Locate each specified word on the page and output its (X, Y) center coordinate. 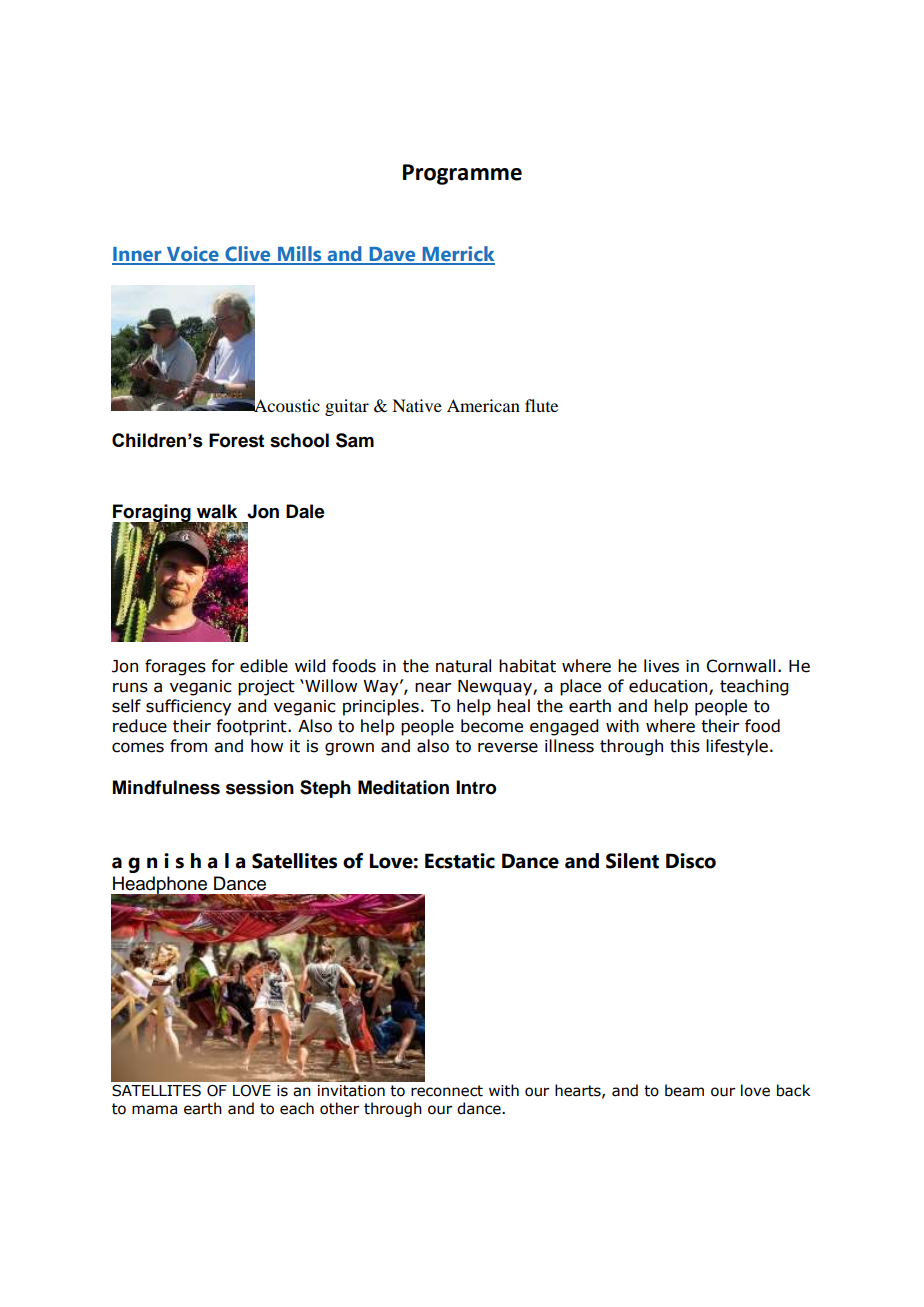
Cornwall (741, 666)
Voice (193, 255)
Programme (462, 174)
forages (175, 667)
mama (154, 1110)
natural (463, 666)
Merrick (457, 255)
